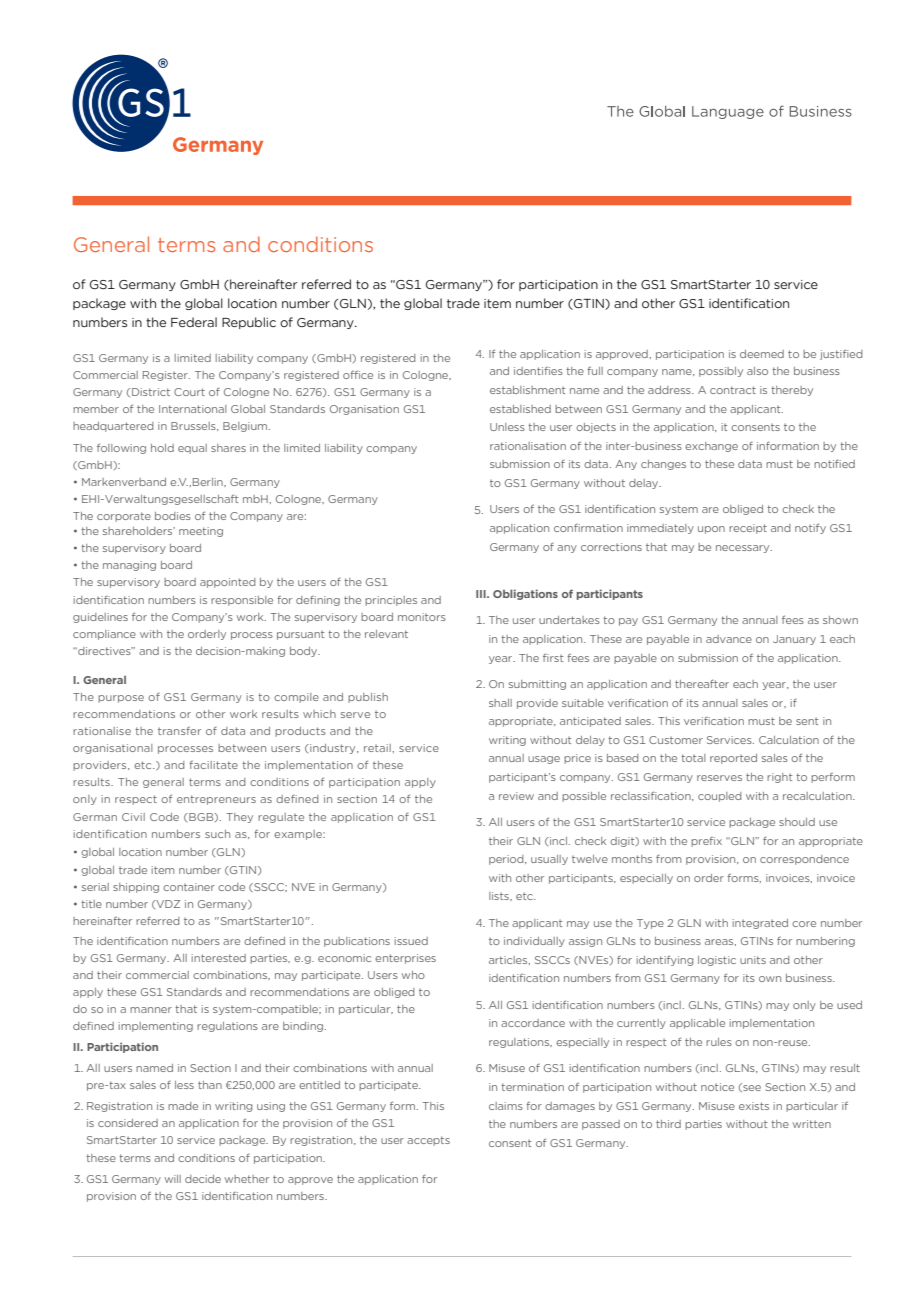 The width and height of the page is (924, 1308). What do you see at coordinates (525, 594) in the page?
I see `Obligations` at bounding box center [525, 594].
